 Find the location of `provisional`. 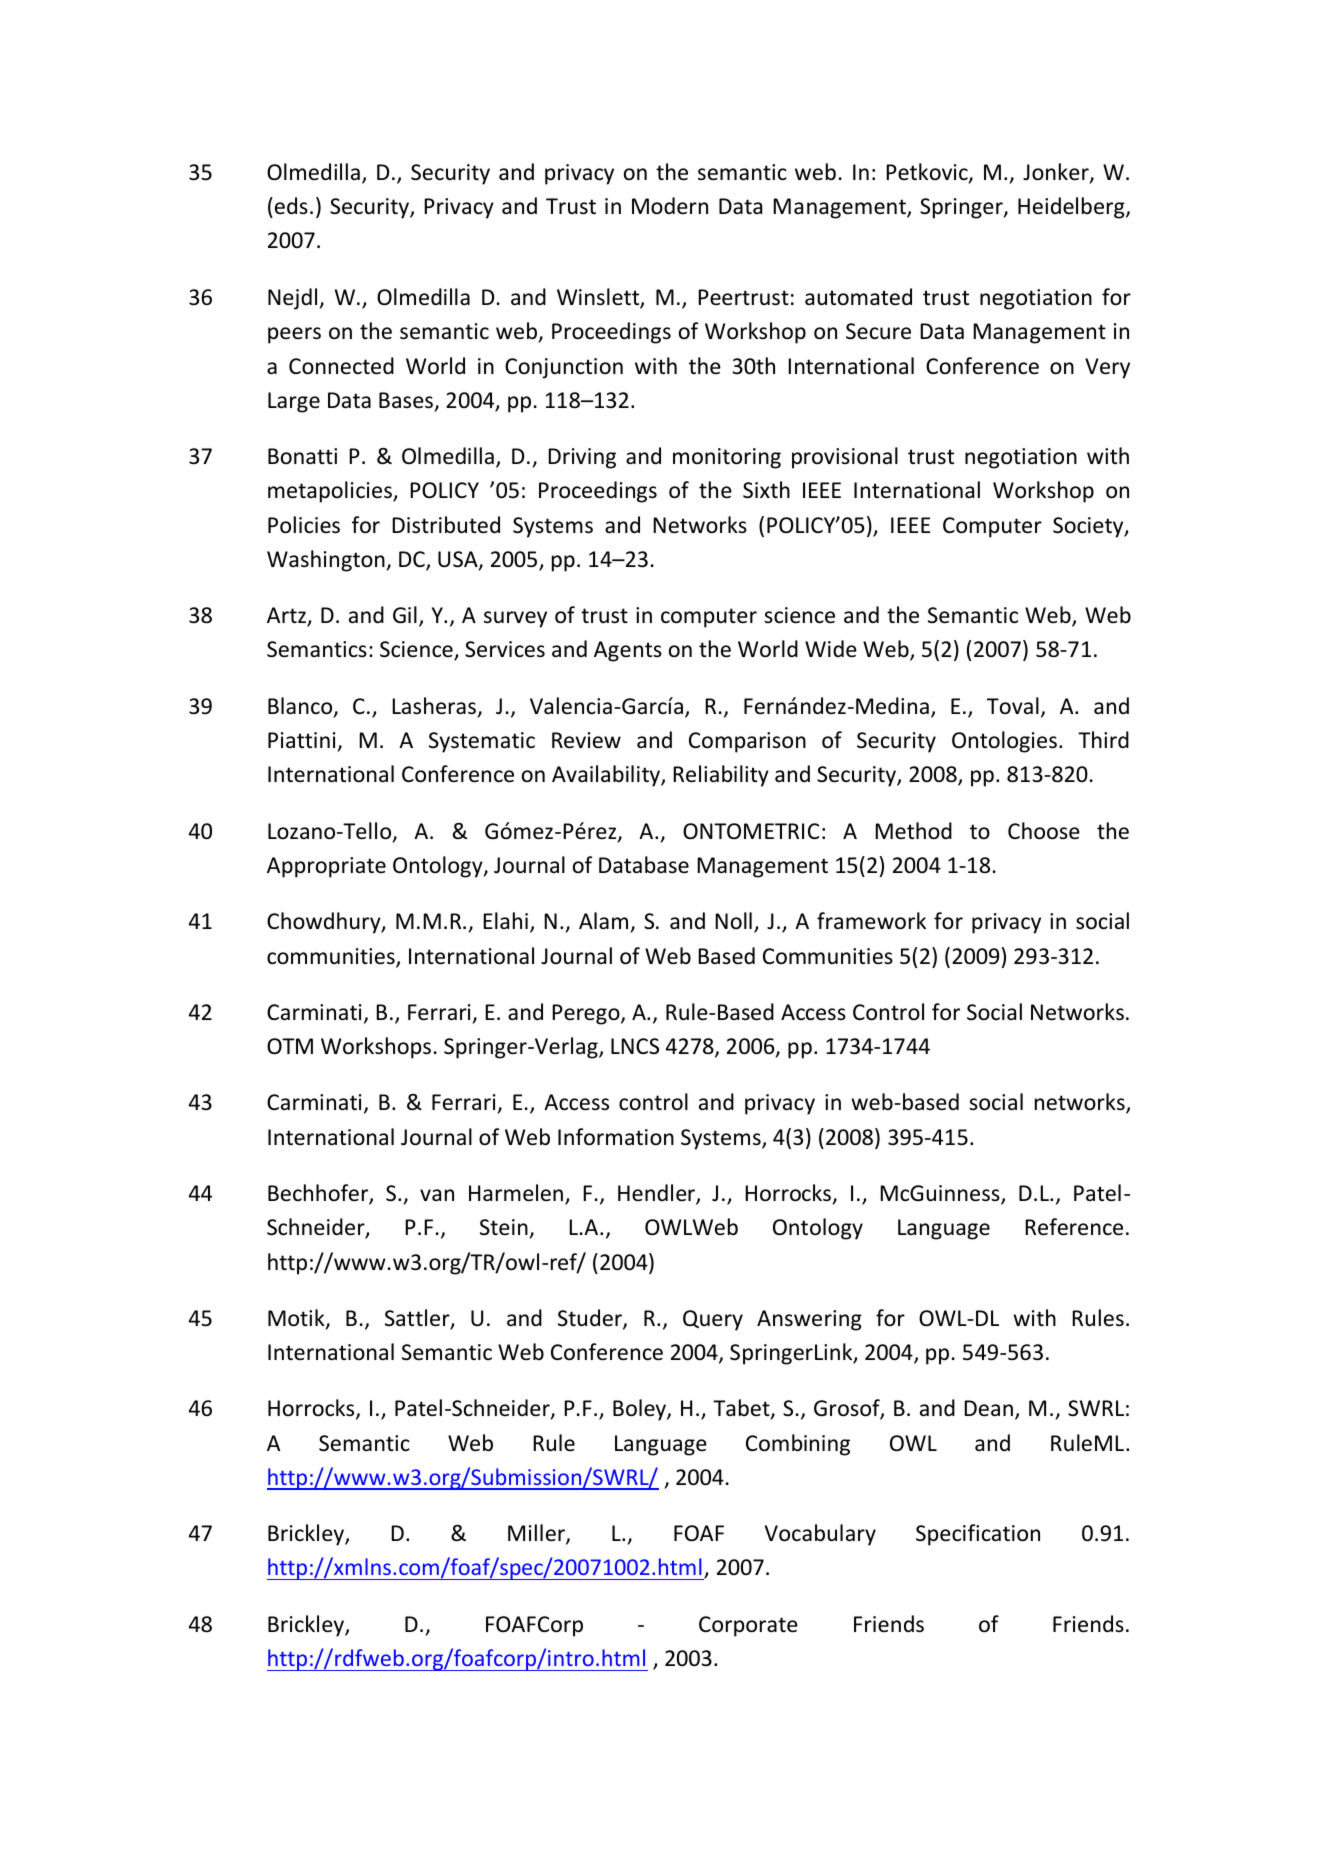

provisional is located at coordinates (845, 458).
